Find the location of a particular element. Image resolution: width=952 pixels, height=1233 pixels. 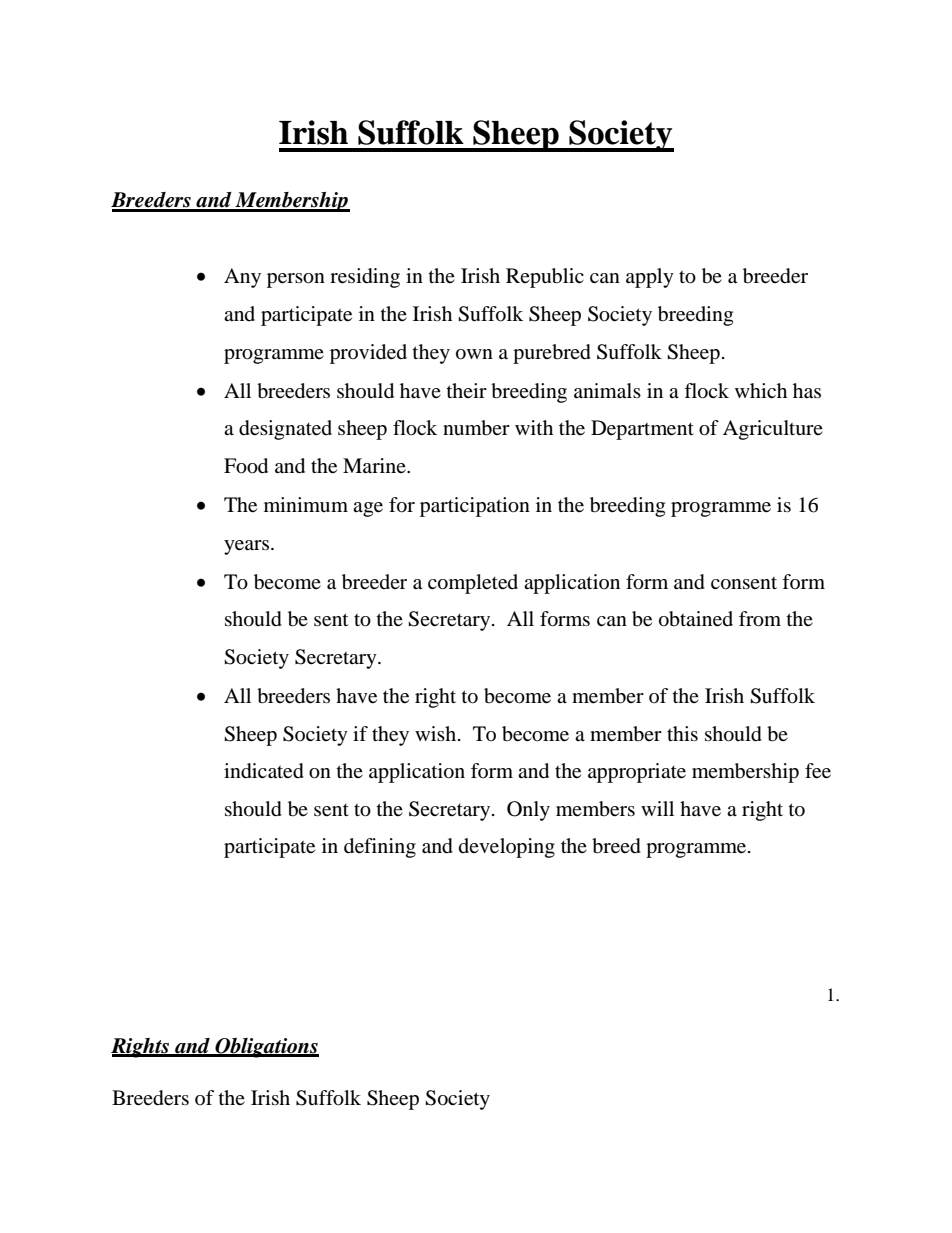

apply is located at coordinates (650, 278).
